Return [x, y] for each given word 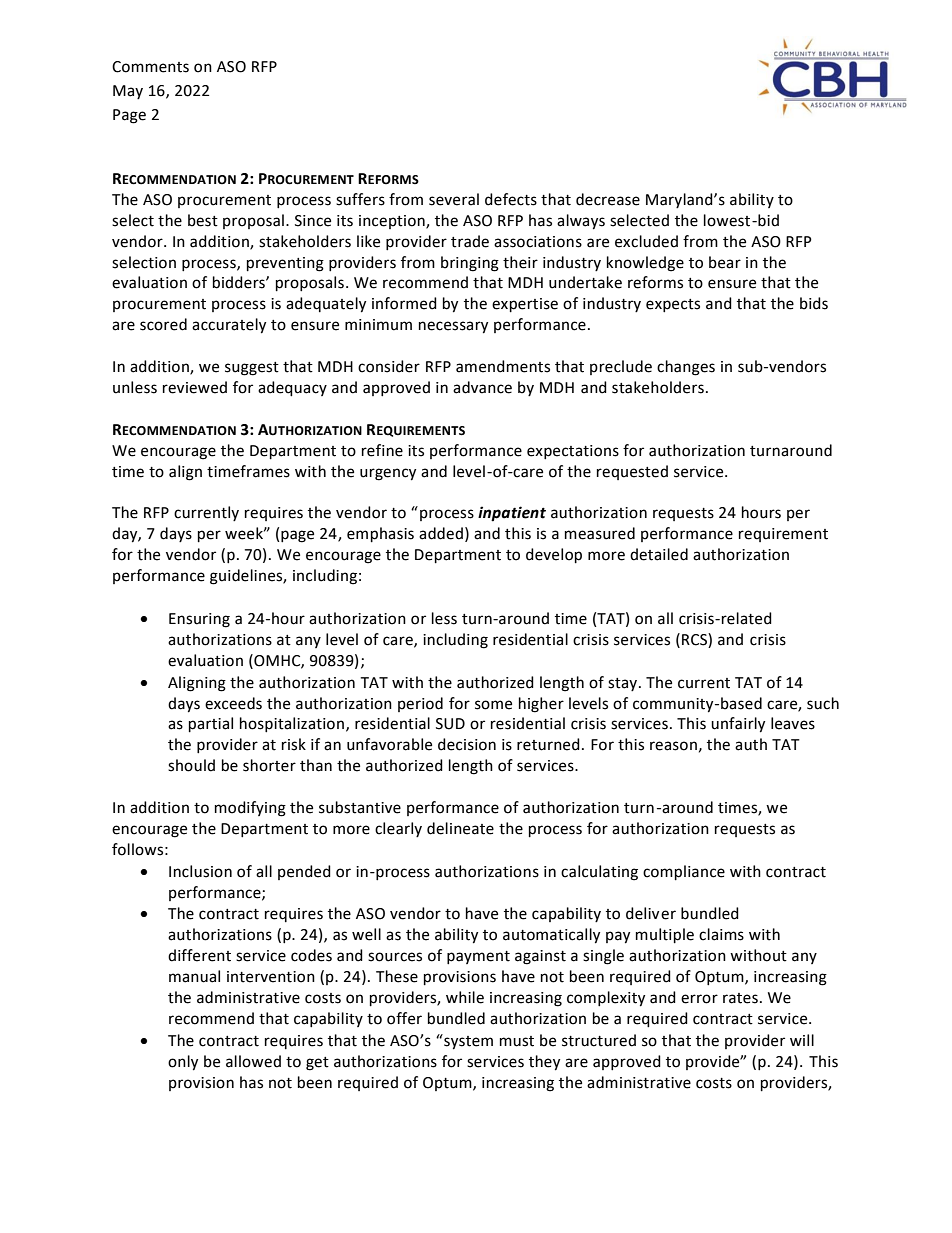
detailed [659, 554]
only [183, 1063]
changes [686, 368]
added [441, 533]
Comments [150, 67]
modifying [250, 809]
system [467, 1042]
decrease [608, 199]
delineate [460, 828]
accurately [229, 326]
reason [673, 746]
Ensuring [199, 620]
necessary [453, 327]
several [454, 199]
